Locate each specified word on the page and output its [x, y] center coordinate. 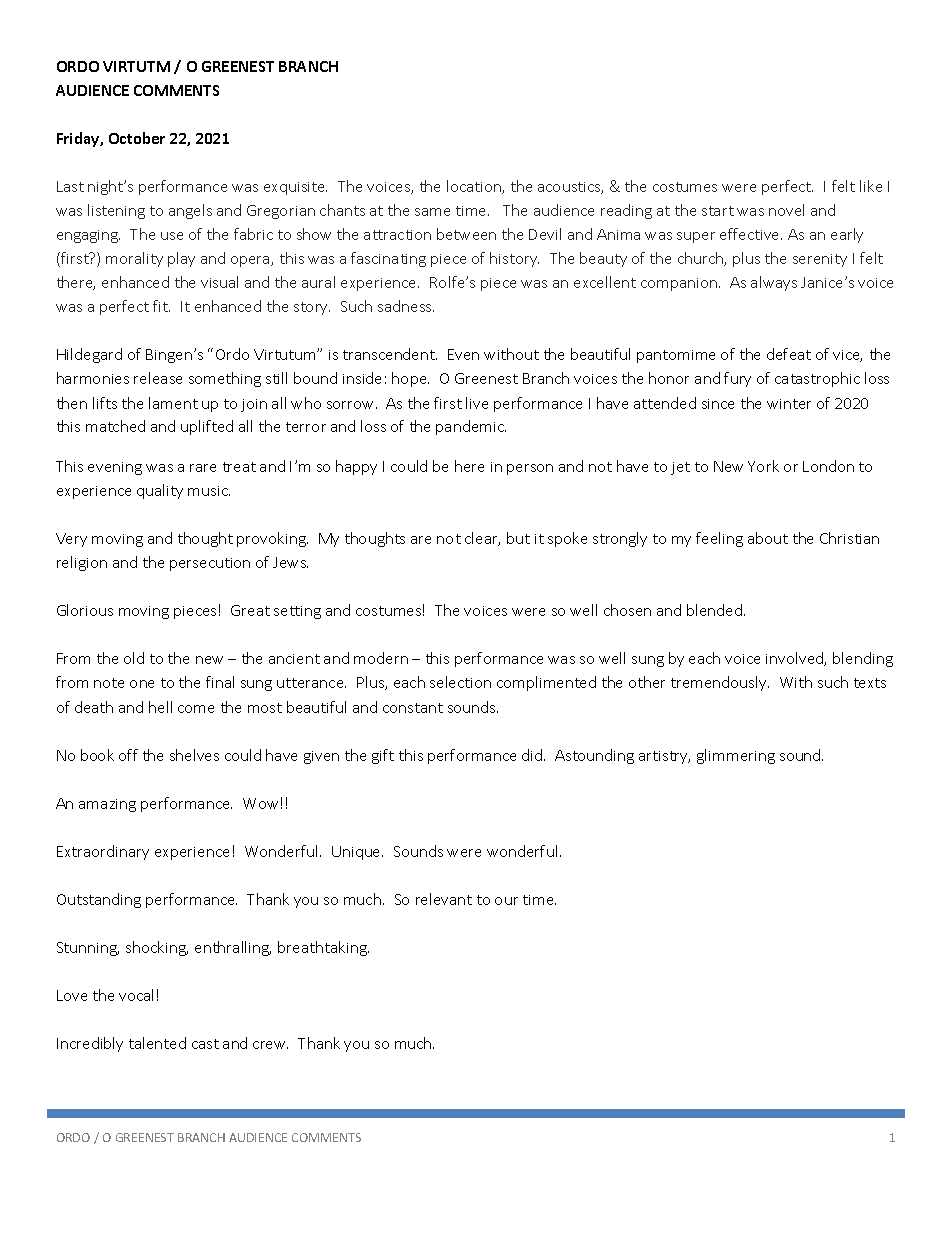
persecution [210, 564]
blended [716, 610]
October [137, 138]
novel [786, 210]
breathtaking [323, 948]
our [506, 901]
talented [157, 1043]
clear [482, 539]
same [432, 212]
